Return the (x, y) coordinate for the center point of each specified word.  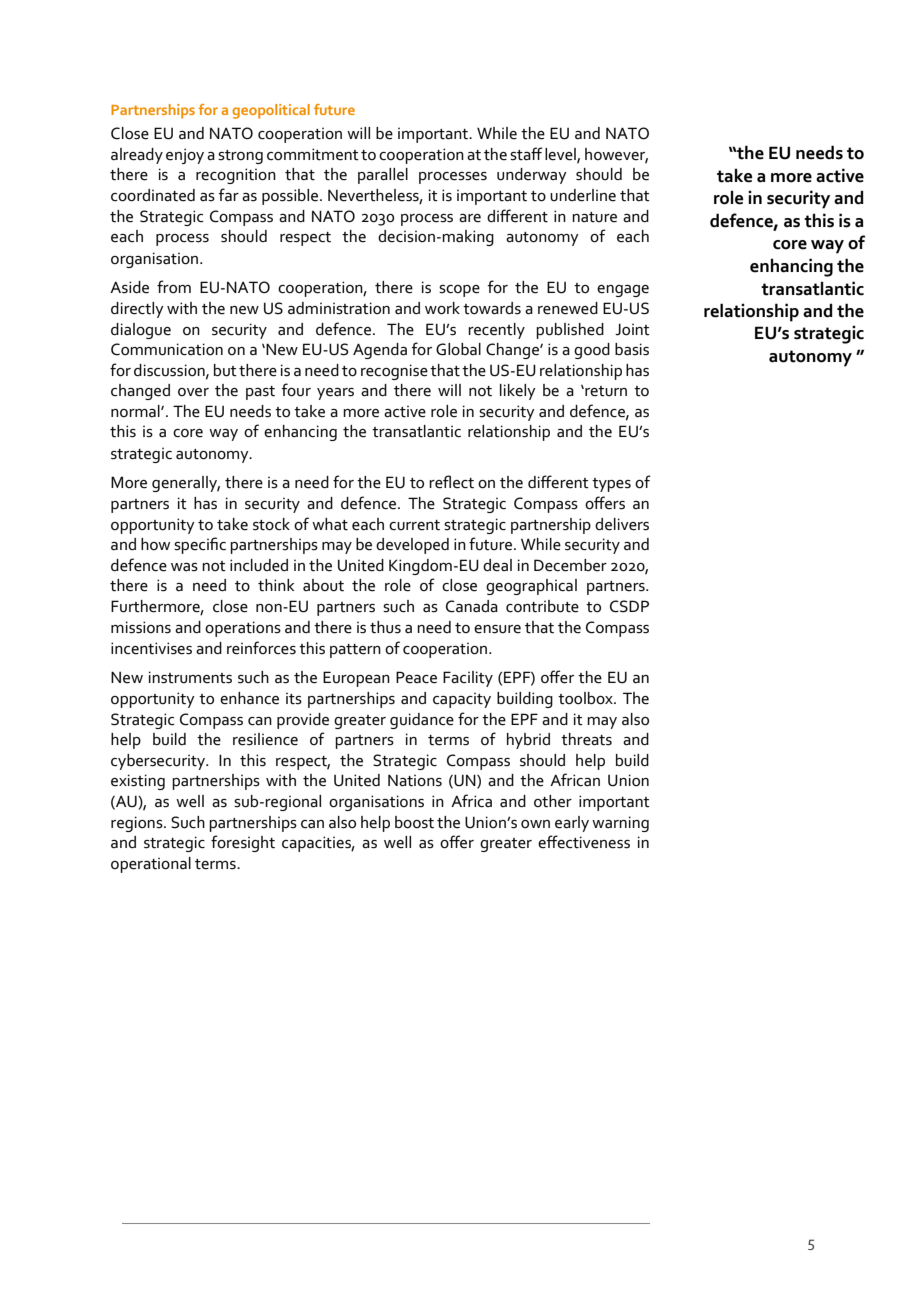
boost (414, 822)
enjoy (185, 156)
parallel (383, 176)
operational (151, 865)
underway (532, 176)
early (572, 824)
